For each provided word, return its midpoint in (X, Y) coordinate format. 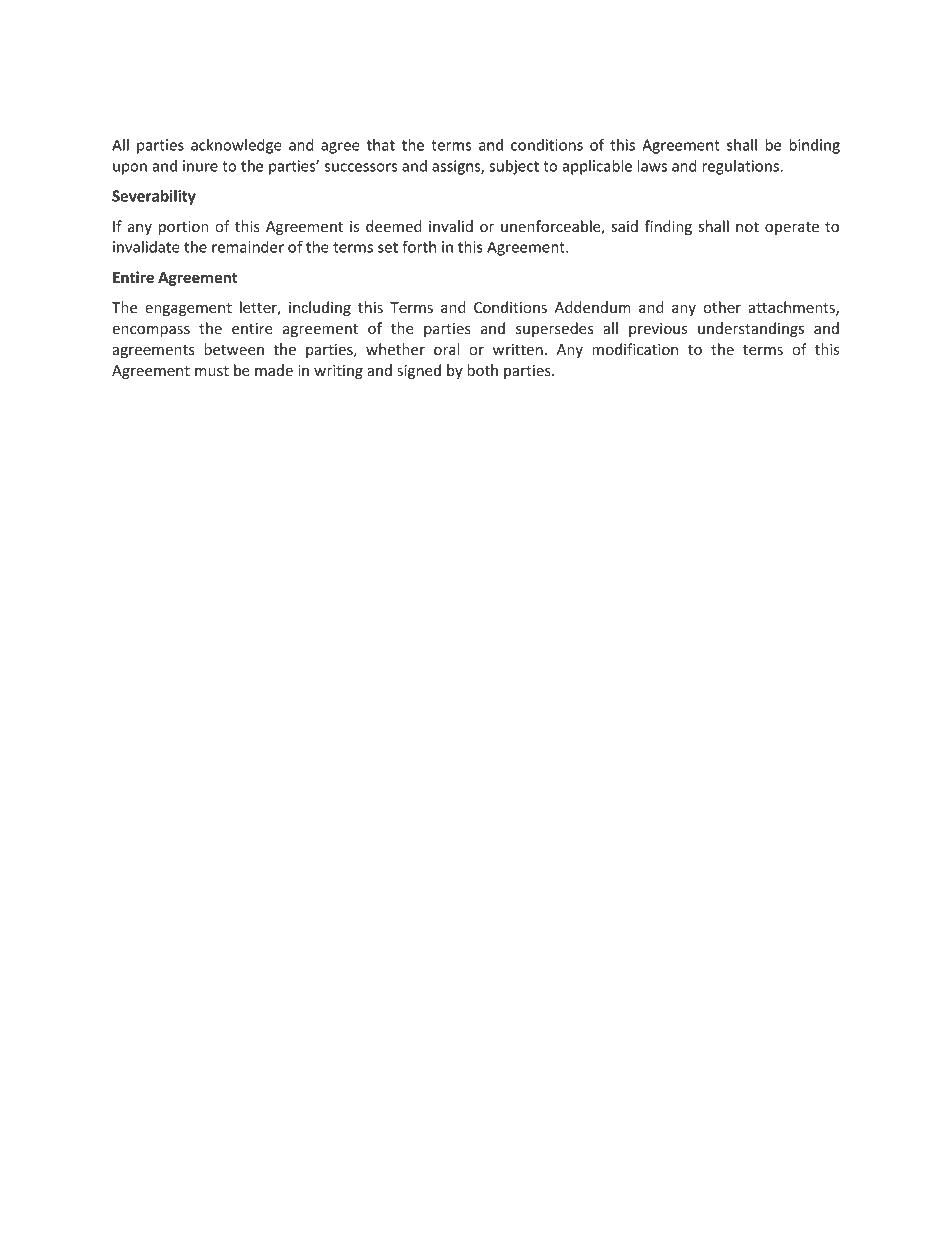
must (212, 371)
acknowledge (236, 146)
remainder (248, 247)
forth (419, 246)
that (381, 145)
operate (792, 228)
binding (814, 146)
